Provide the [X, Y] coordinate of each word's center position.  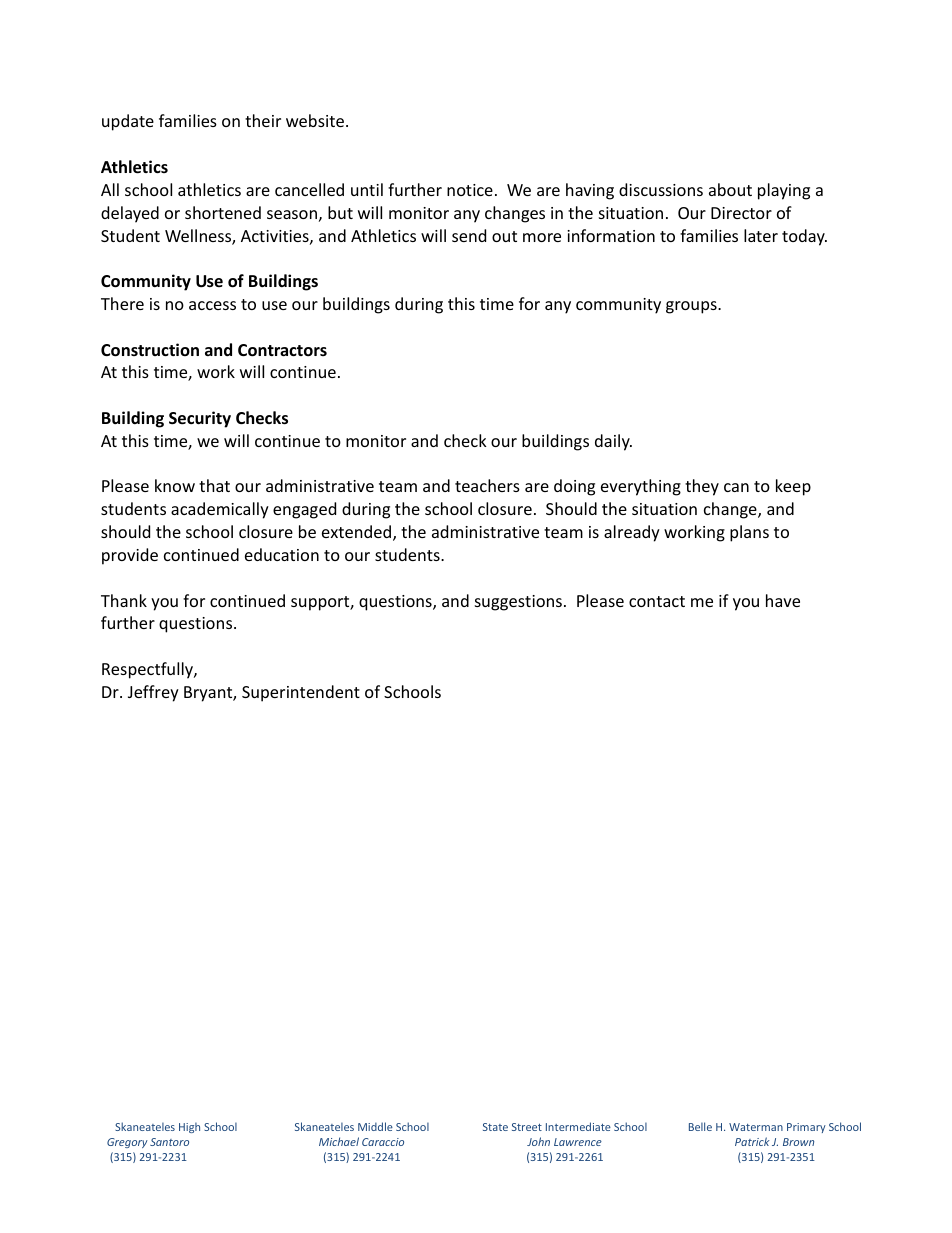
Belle [700, 1126]
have [783, 600]
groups [692, 307]
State [495, 1127]
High [189, 1127]
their [263, 120]
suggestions [518, 603]
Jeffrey [153, 693]
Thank [124, 600]
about [730, 189]
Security [200, 419]
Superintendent [301, 693]
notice [470, 190]
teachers [487, 485]
